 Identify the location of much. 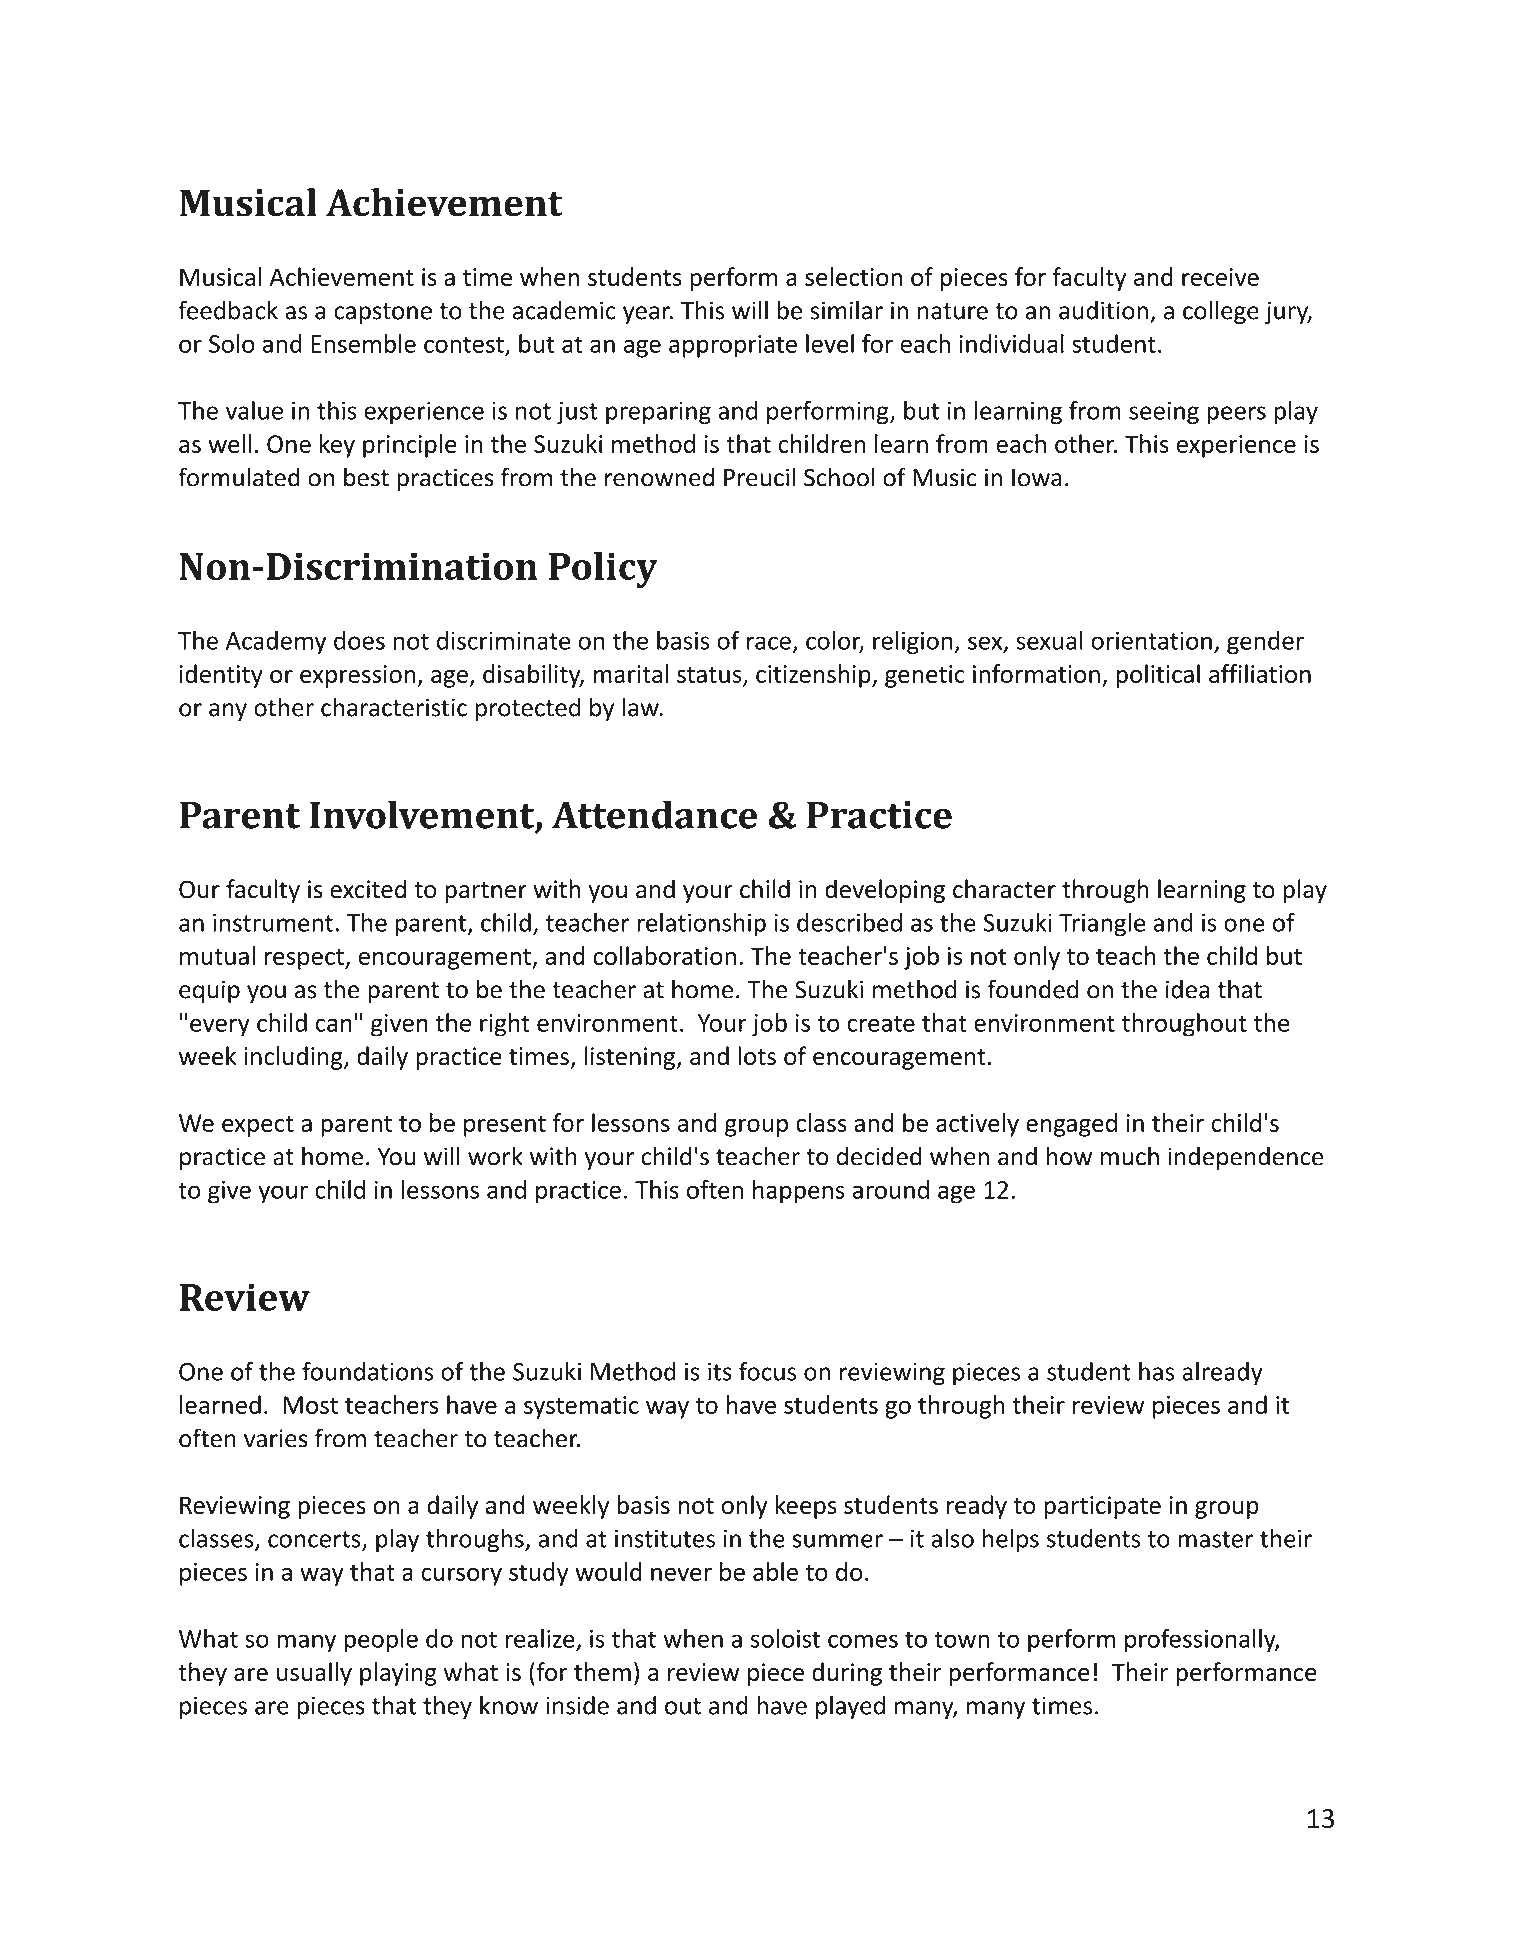
(1130, 1156).
